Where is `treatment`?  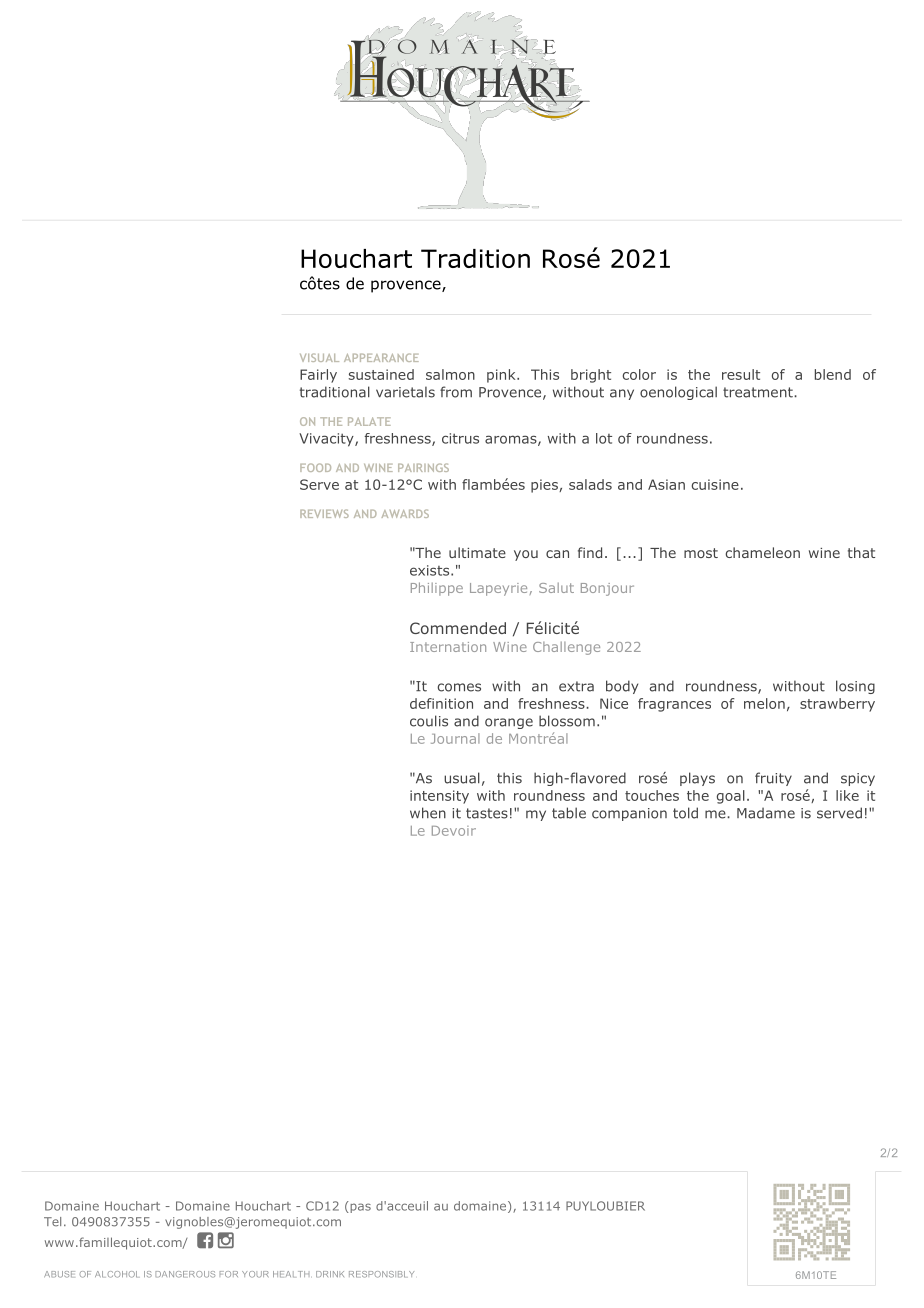
treatment is located at coordinates (759, 392).
